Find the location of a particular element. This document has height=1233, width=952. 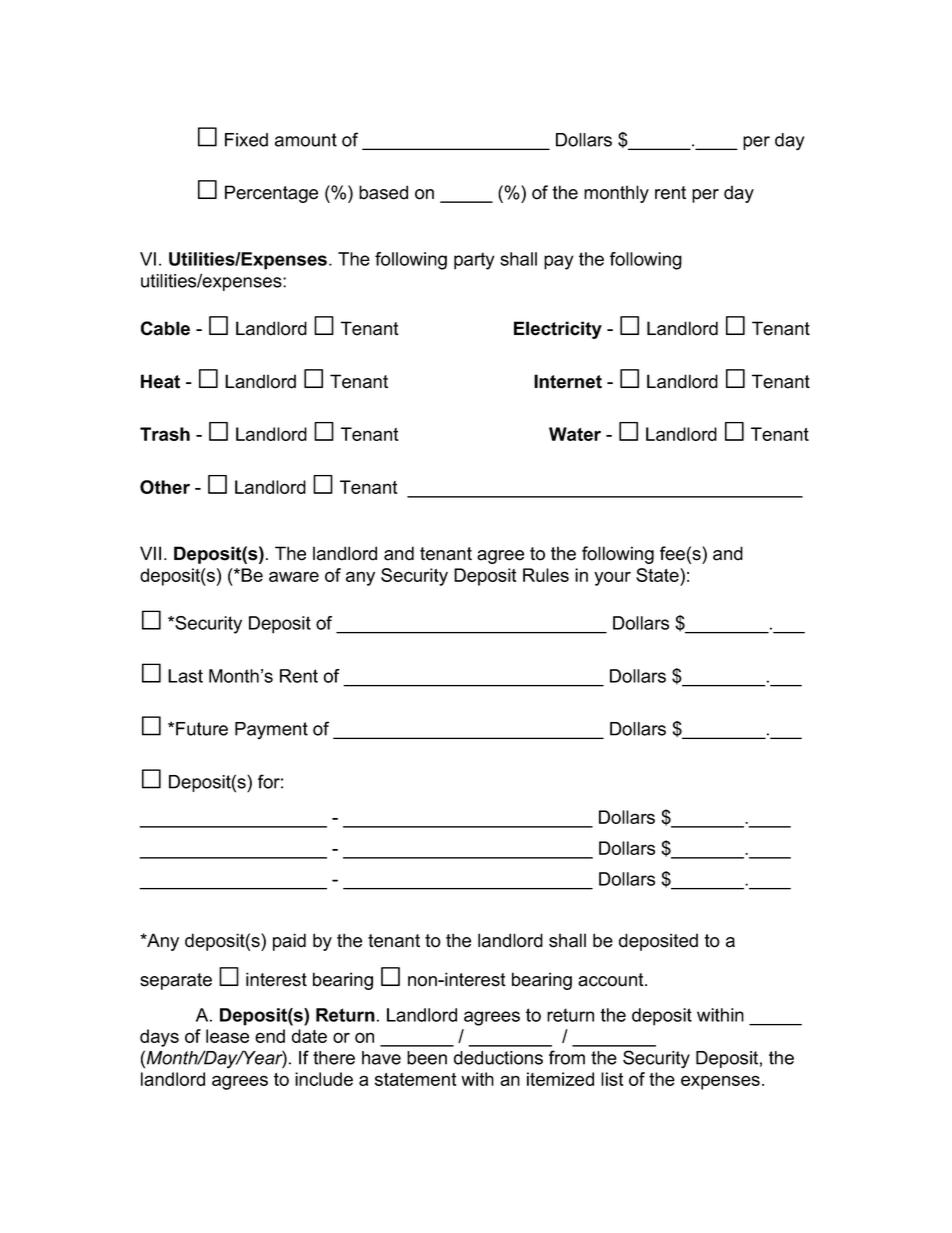

based is located at coordinates (383, 192).
